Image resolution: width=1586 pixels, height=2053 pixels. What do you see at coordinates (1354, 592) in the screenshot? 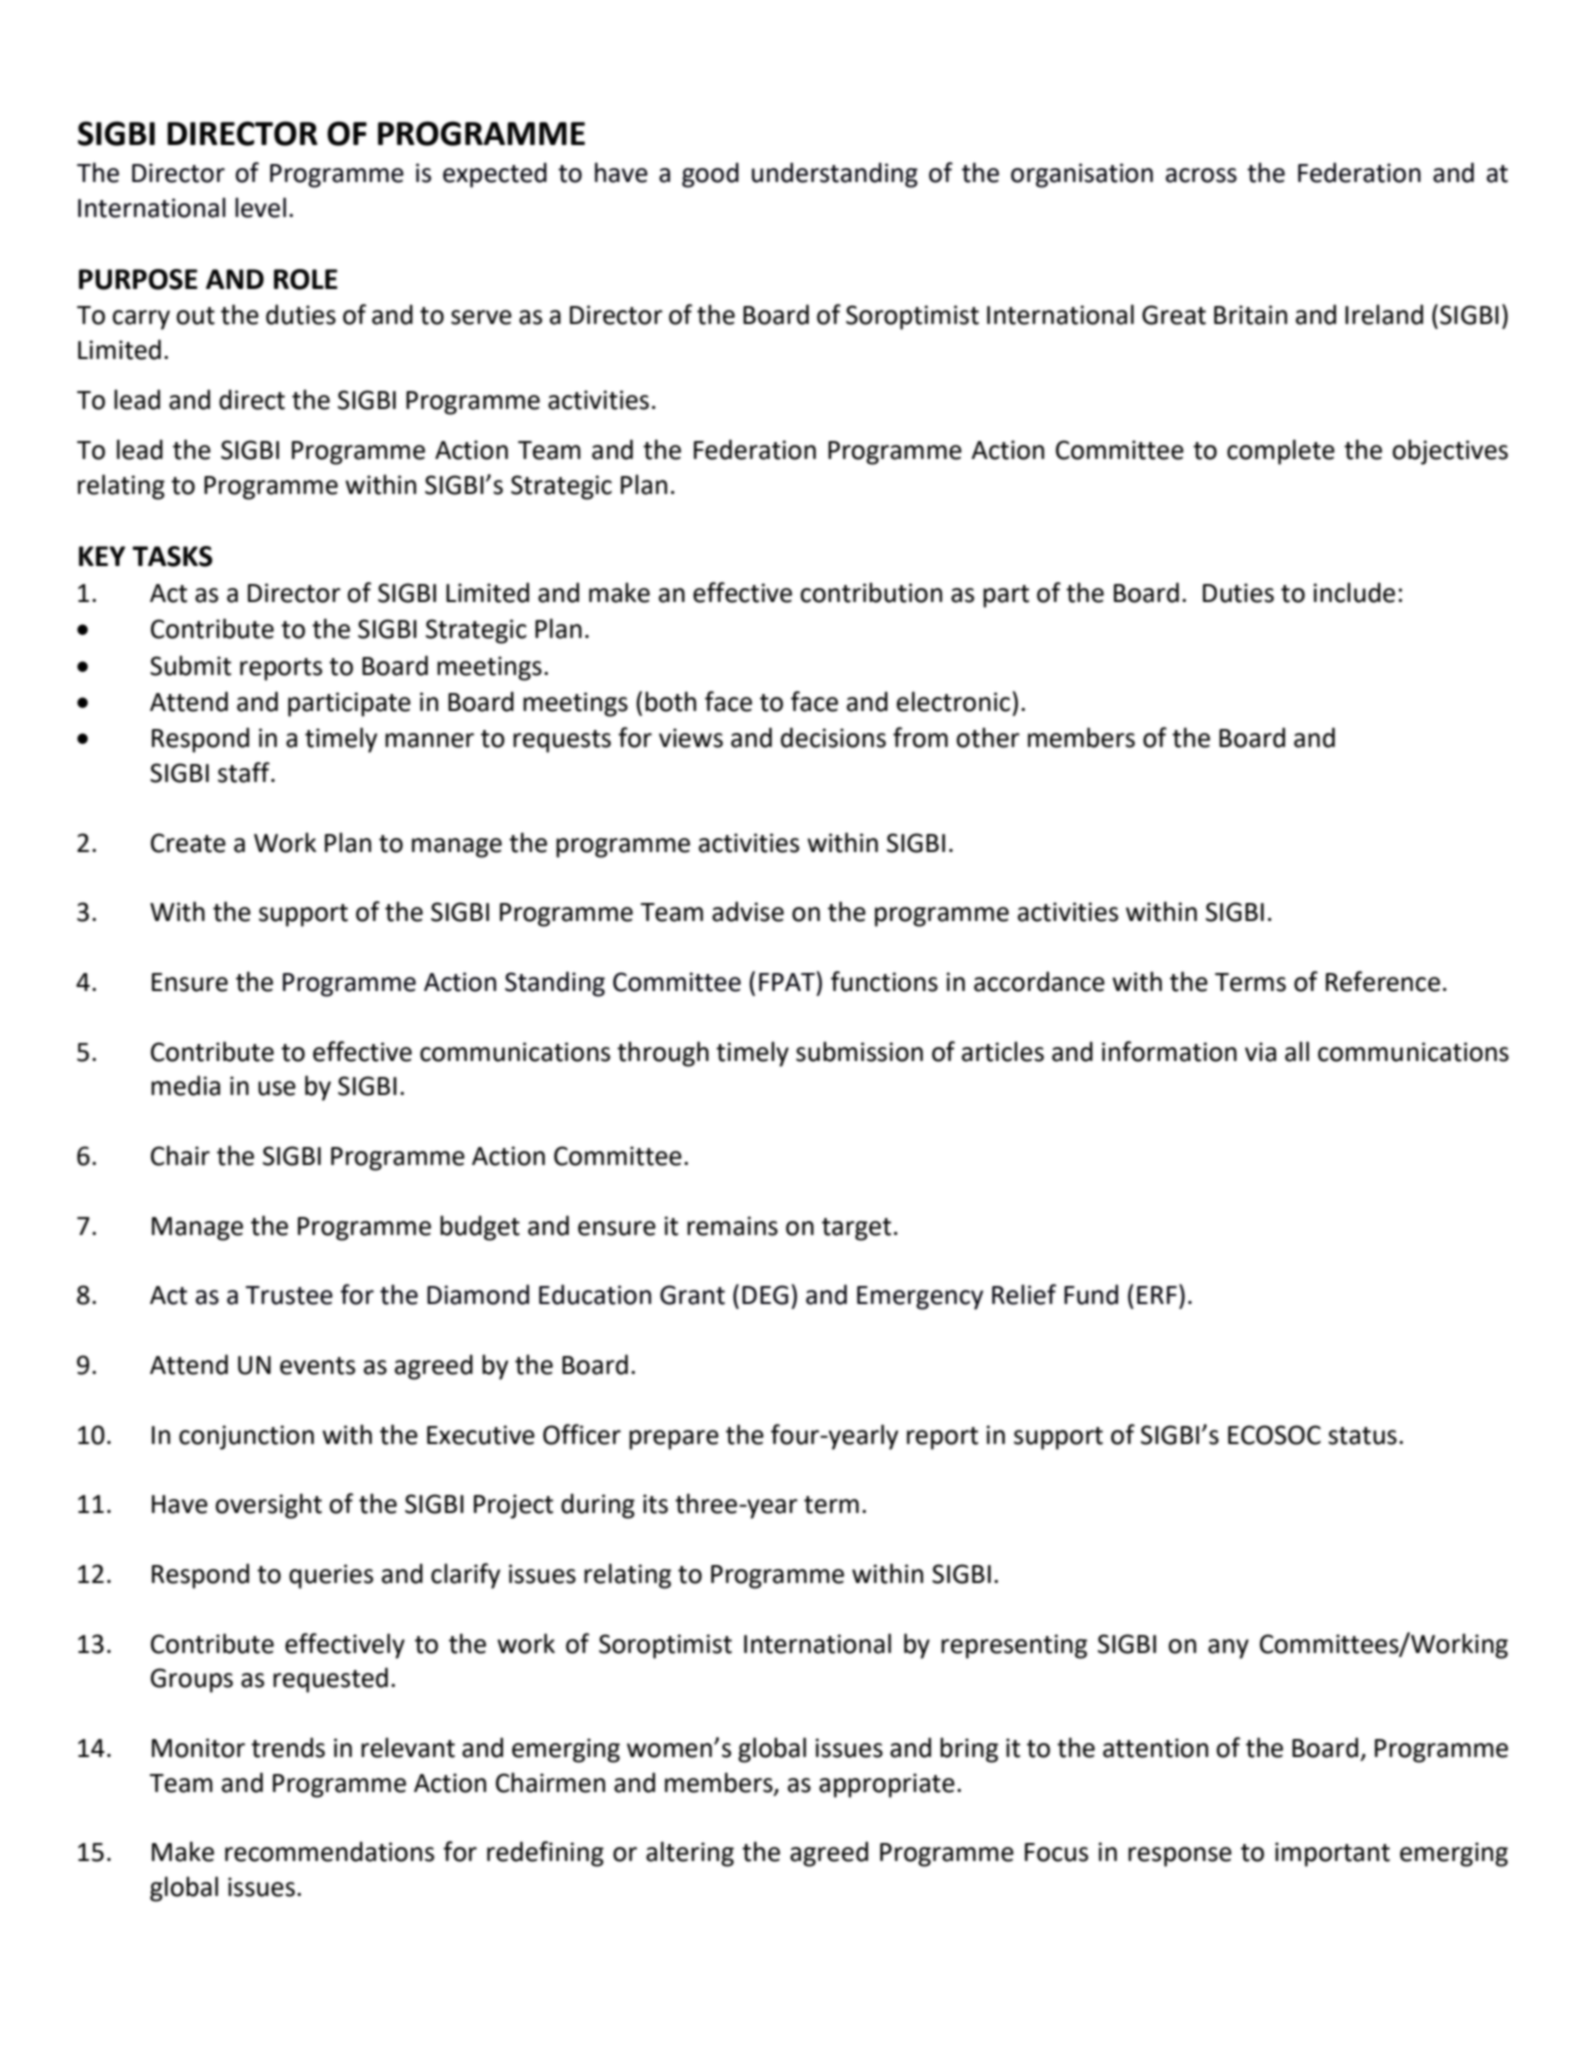
I see `include` at bounding box center [1354, 592].
